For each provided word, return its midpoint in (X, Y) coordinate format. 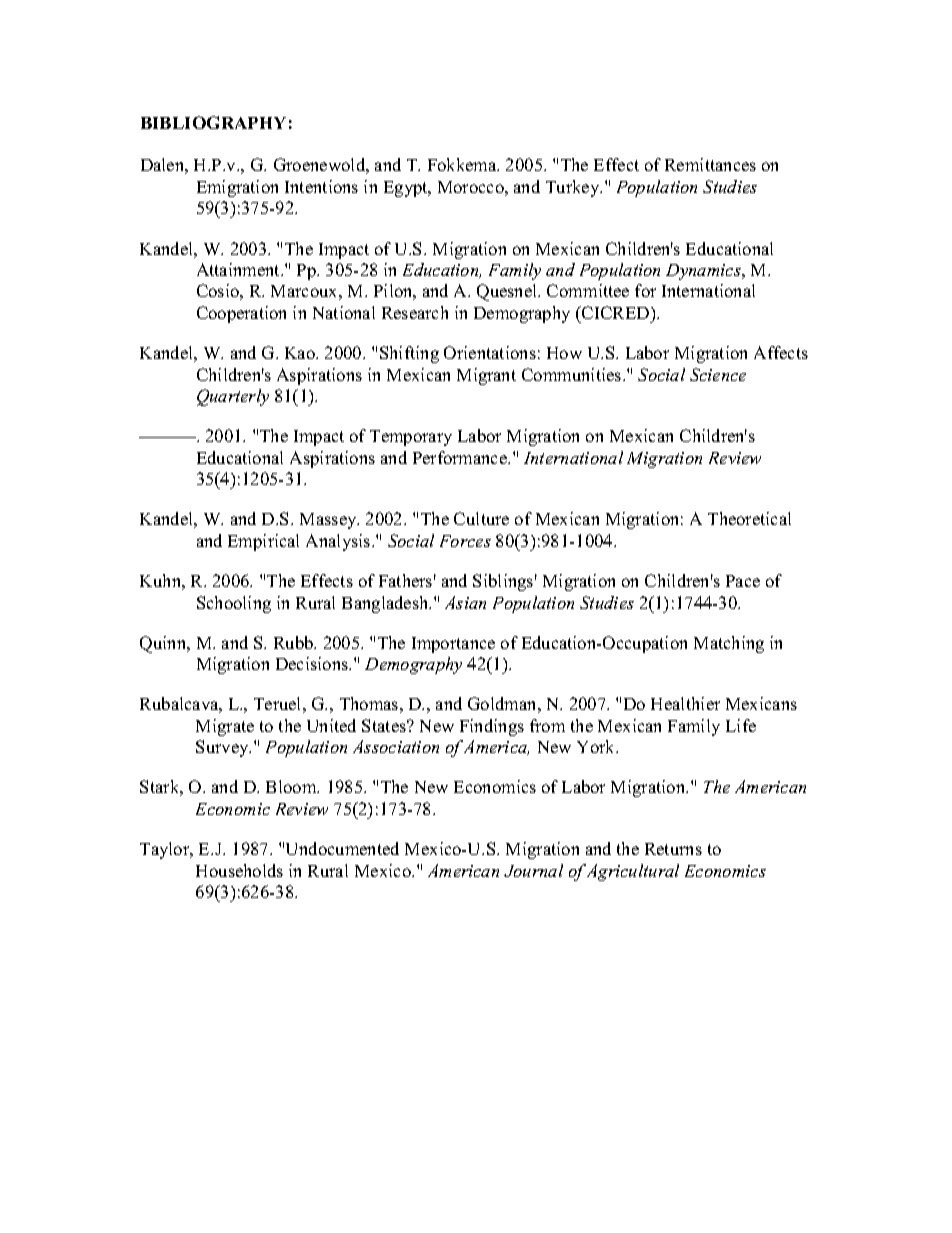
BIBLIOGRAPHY (213, 122)
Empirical (263, 542)
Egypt (407, 189)
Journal (533, 870)
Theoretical (749, 518)
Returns (673, 849)
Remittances (710, 164)
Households (239, 870)
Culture (481, 518)
